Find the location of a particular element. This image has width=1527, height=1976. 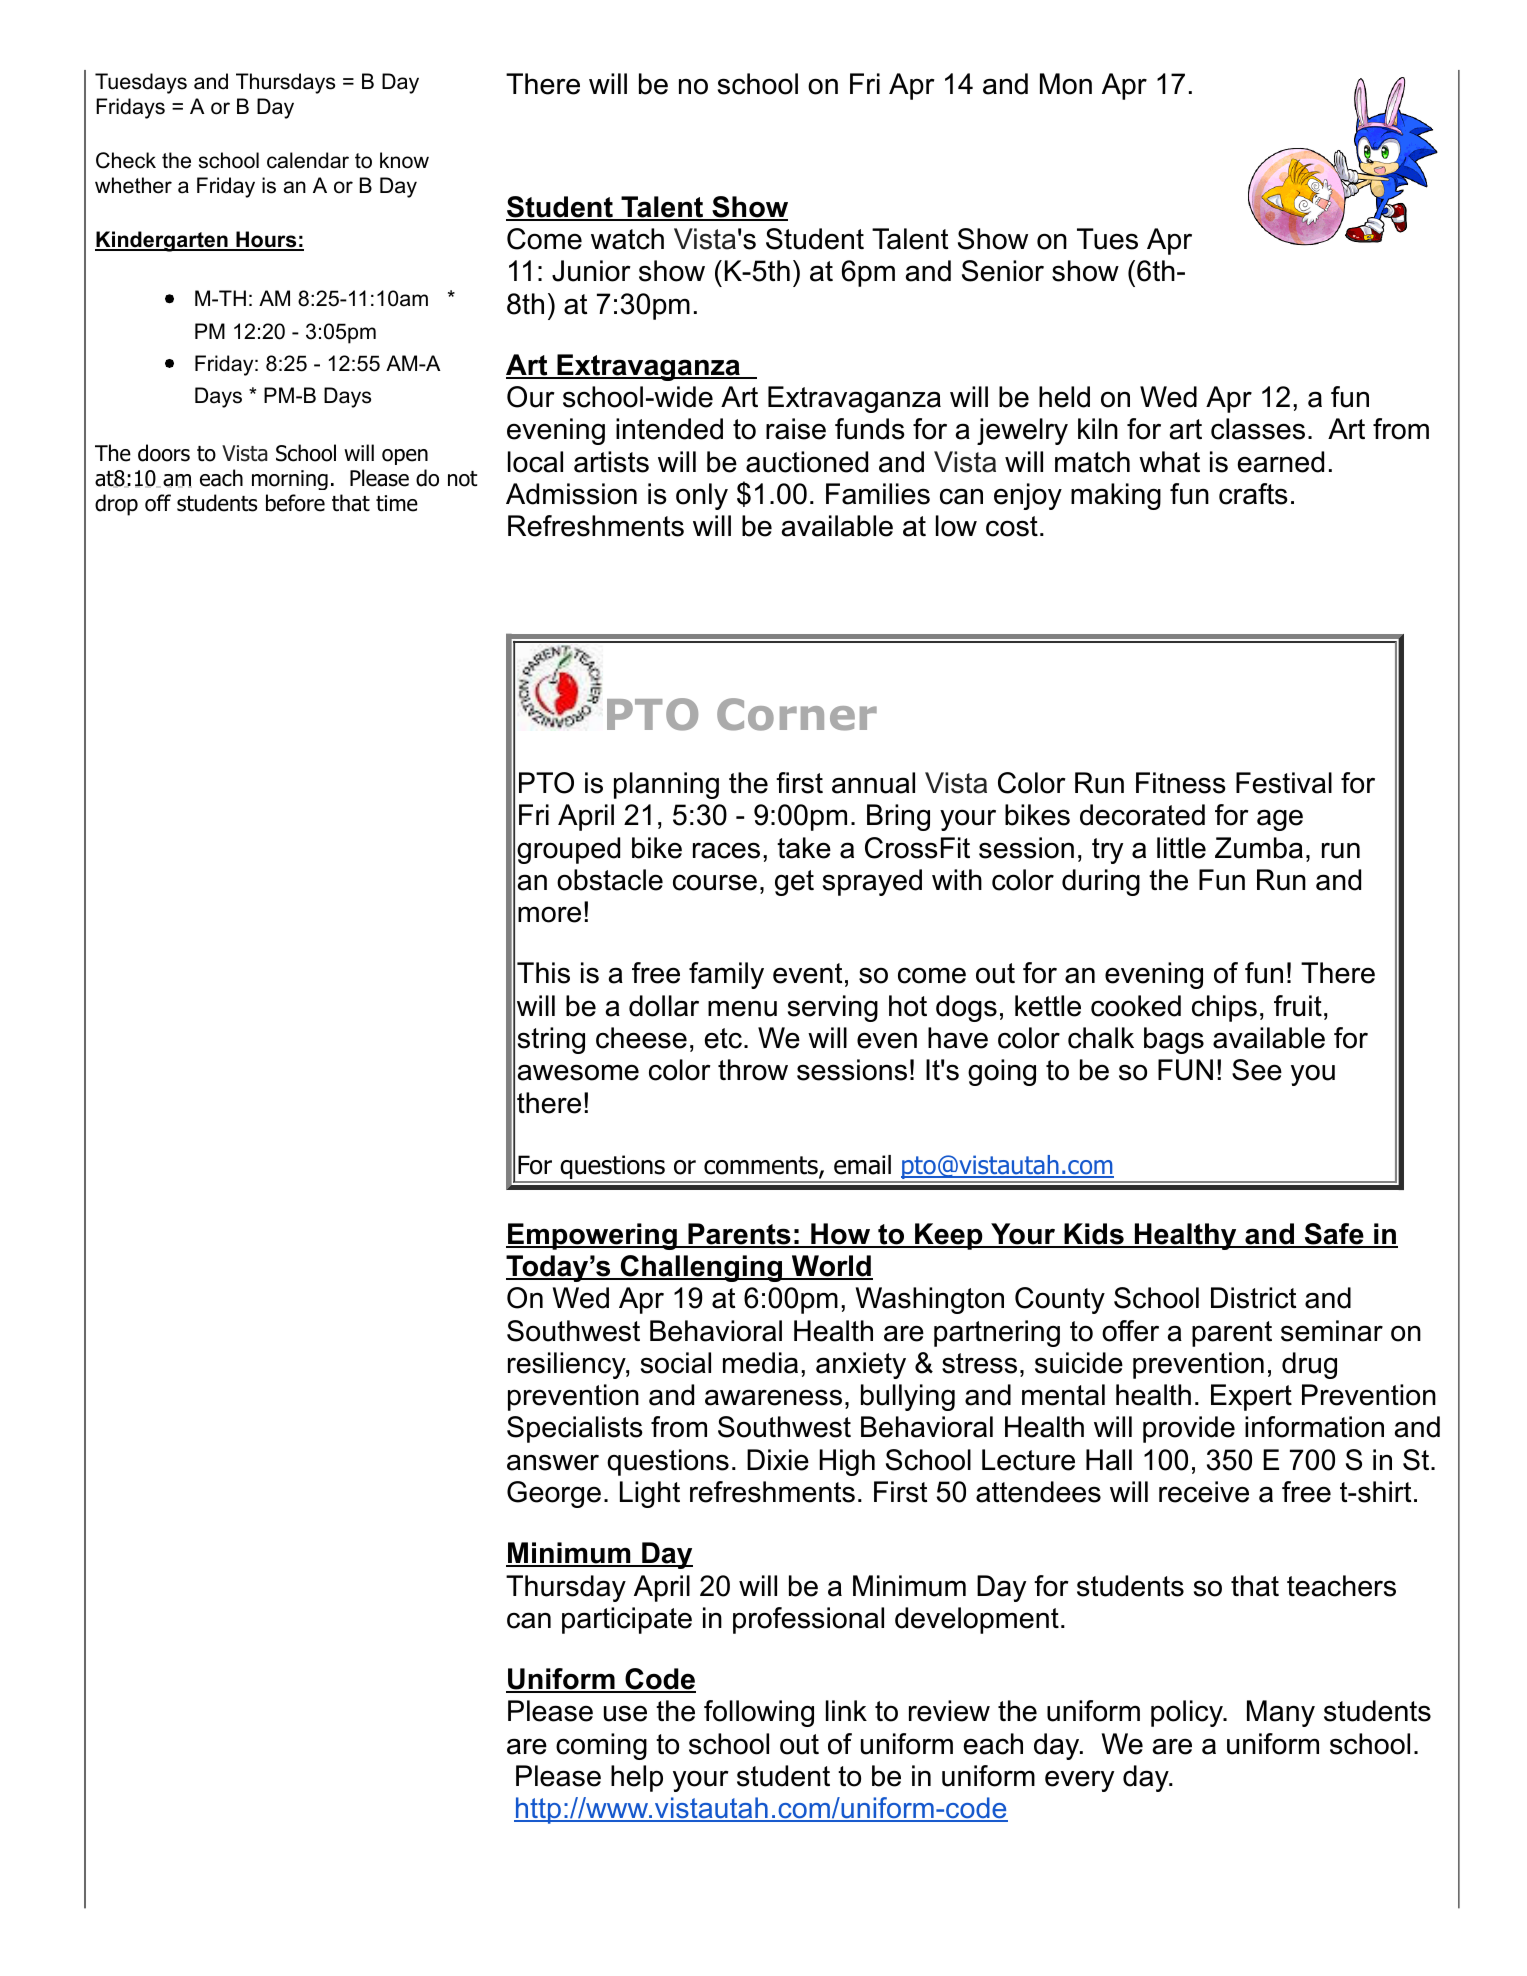

only is located at coordinates (702, 496).
